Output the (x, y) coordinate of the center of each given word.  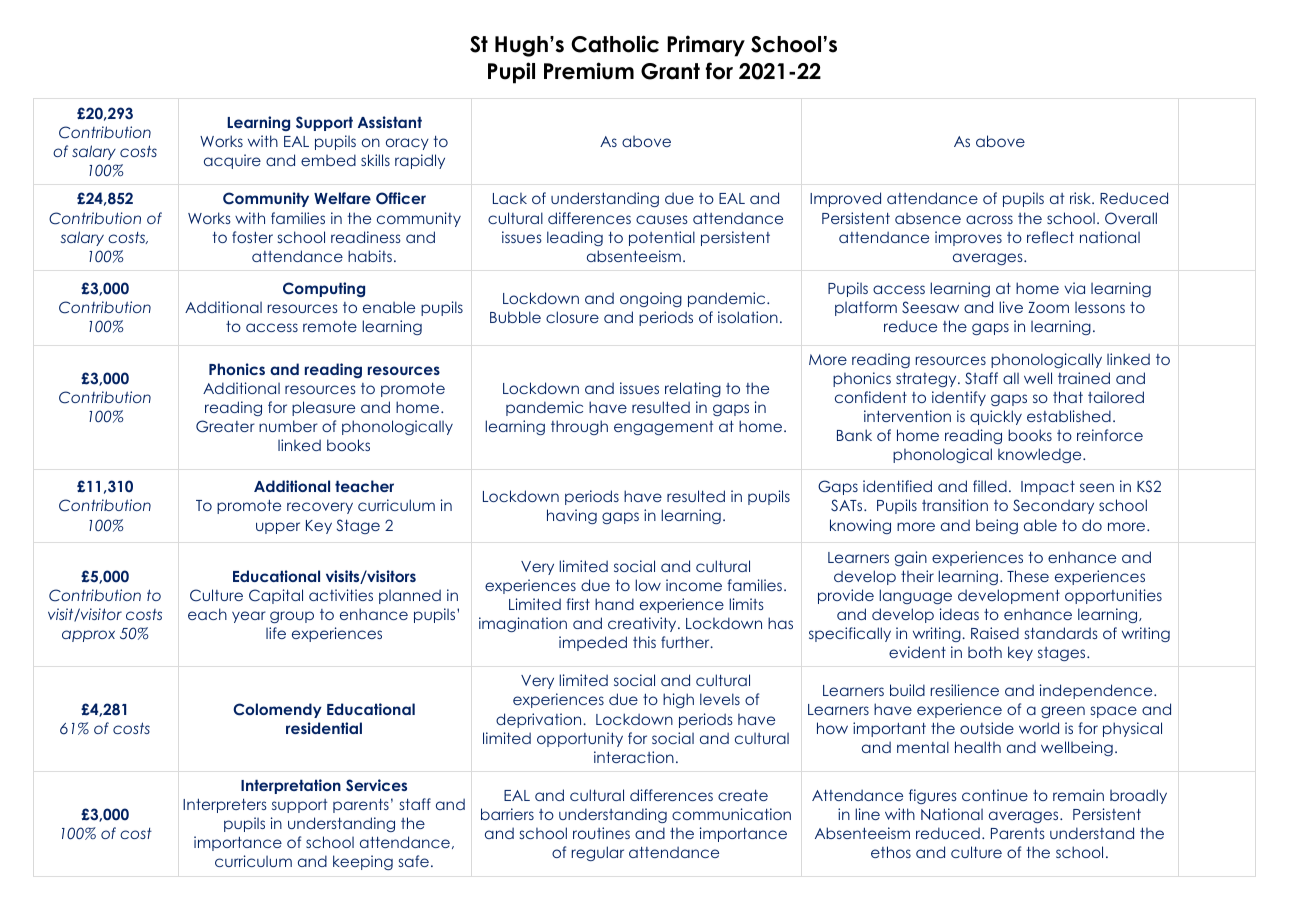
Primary (706, 46)
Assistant (390, 122)
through (579, 427)
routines (601, 833)
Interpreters (225, 805)
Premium (589, 71)
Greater (225, 426)
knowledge (1041, 455)
